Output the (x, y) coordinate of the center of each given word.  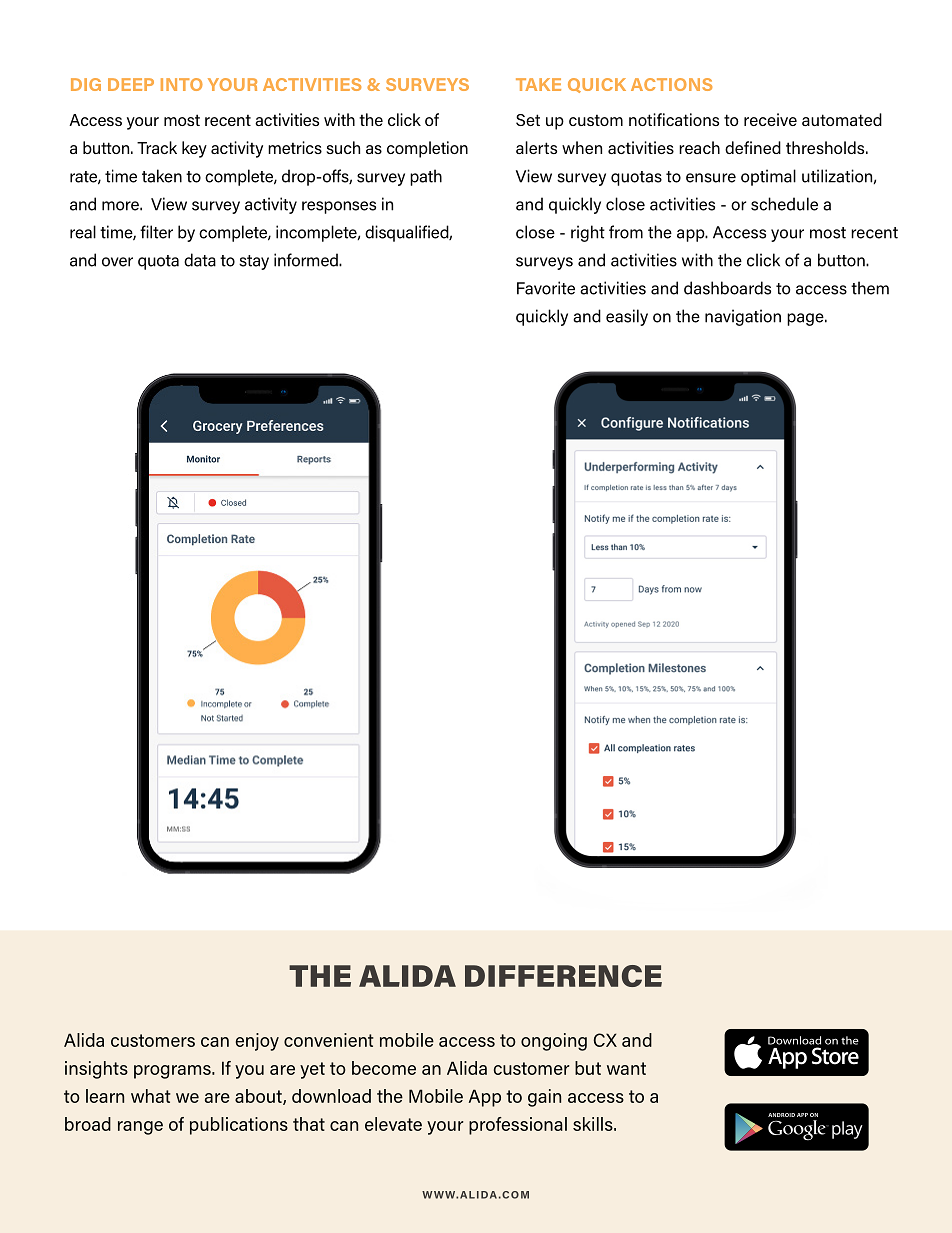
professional (518, 1126)
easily (627, 317)
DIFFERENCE (563, 976)
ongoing (554, 1042)
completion (427, 149)
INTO (182, 84)
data (200, 260)
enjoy (257, 1042)
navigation (743, 317)
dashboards (727, 288)
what (151, 1096)
